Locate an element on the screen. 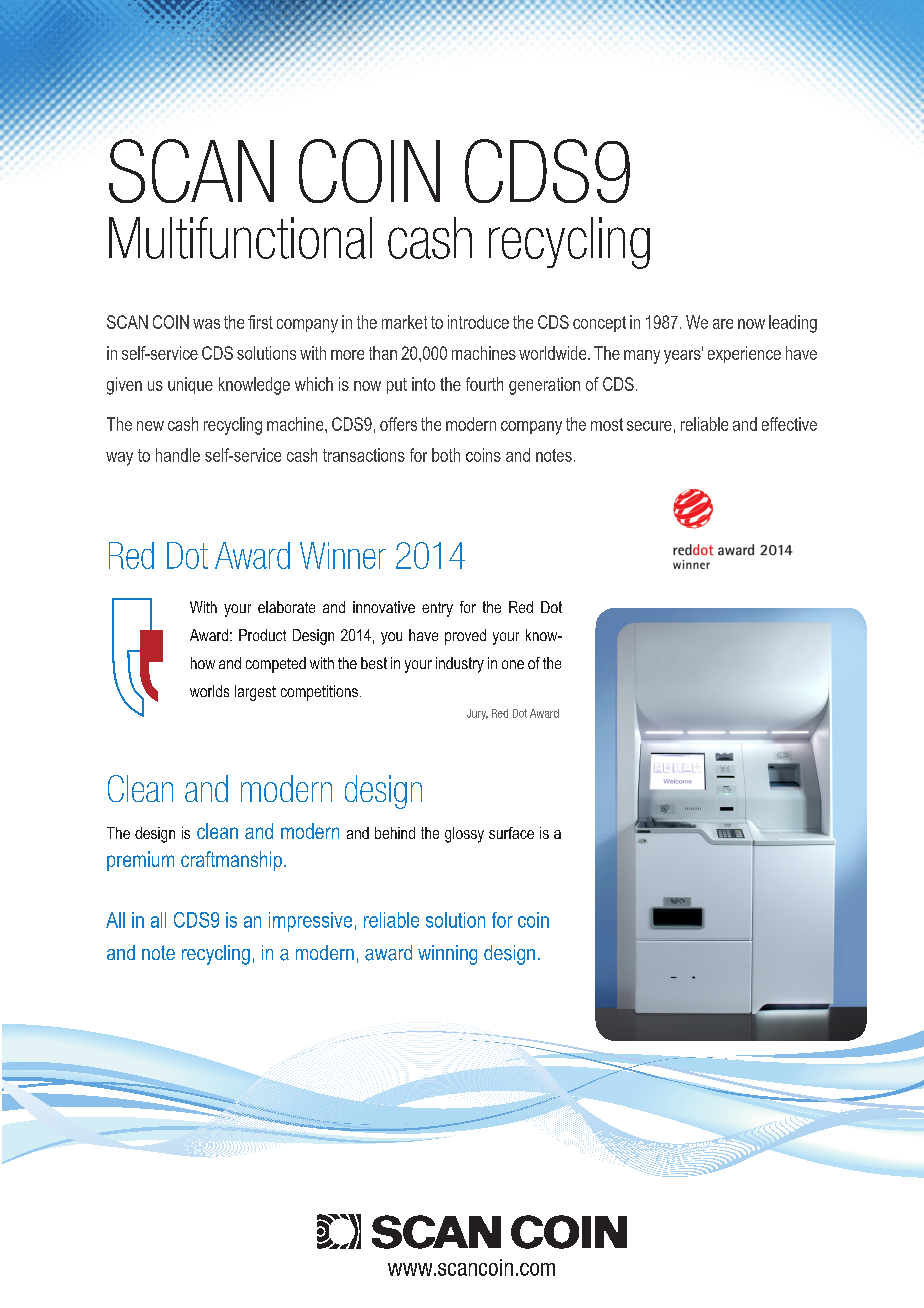  winning is located at coordinates (447, 955).
